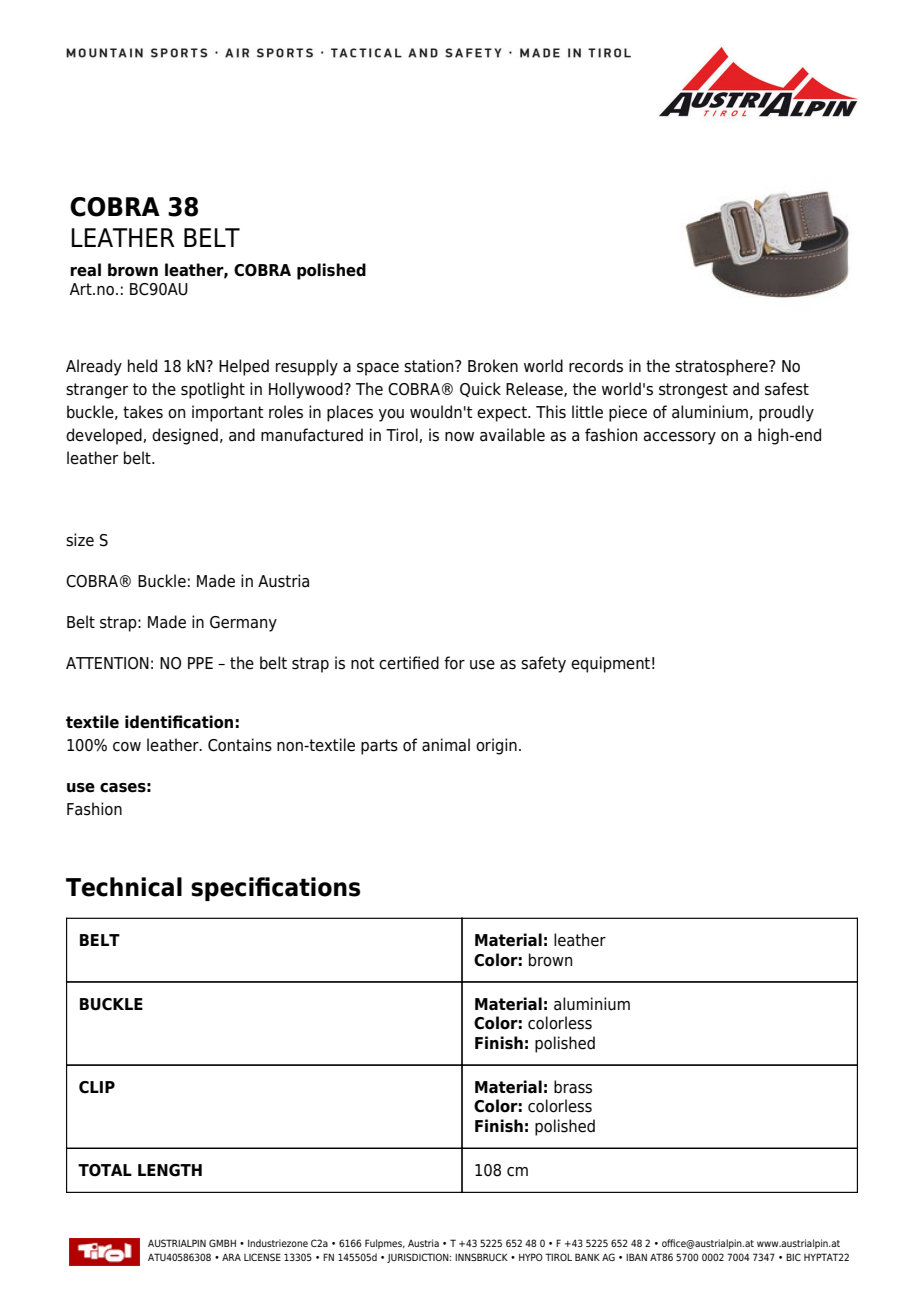  Describe the element at coordinates (430, 366) in the screenshot. I see `station` at that location.
